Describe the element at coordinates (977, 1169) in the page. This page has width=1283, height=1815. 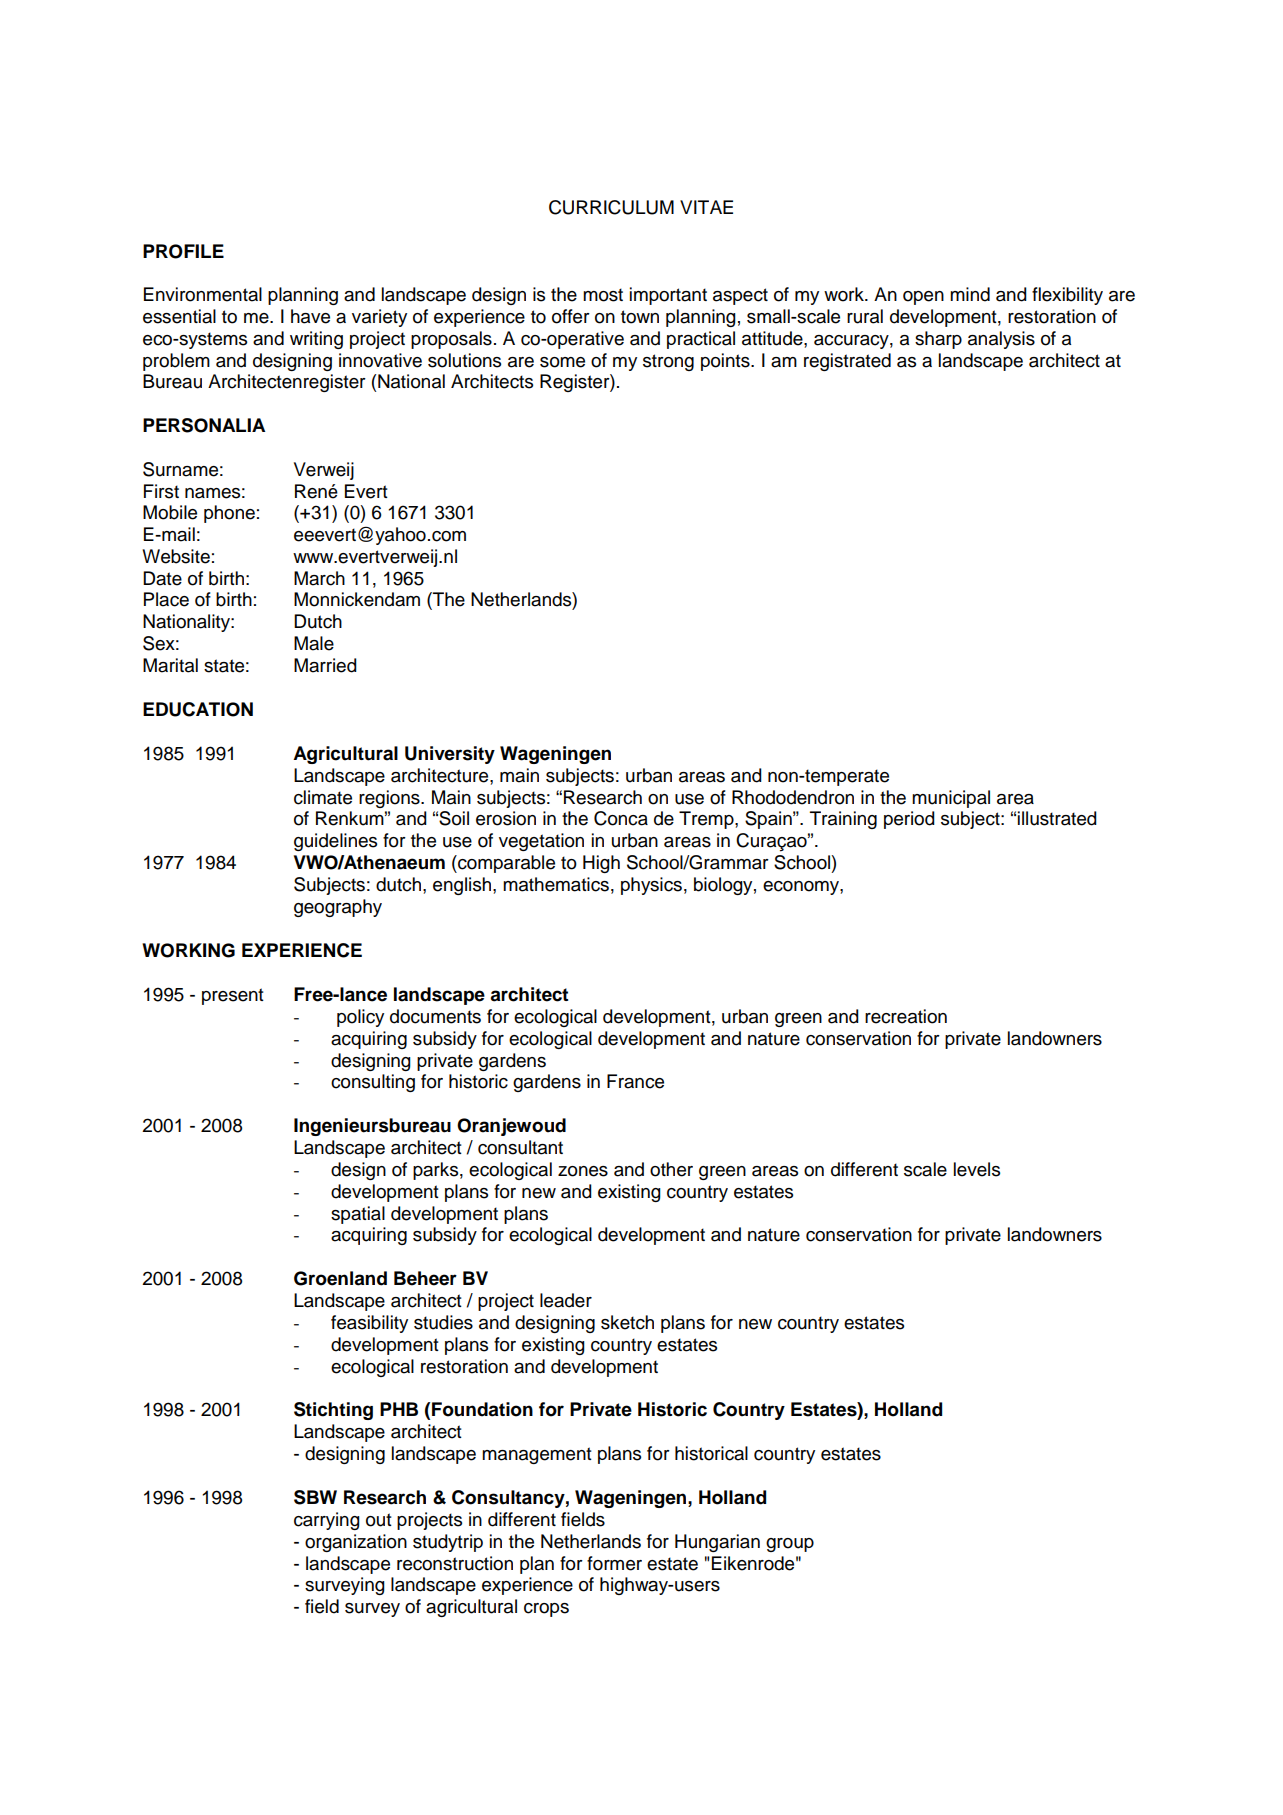
I see `levels` at that location.
